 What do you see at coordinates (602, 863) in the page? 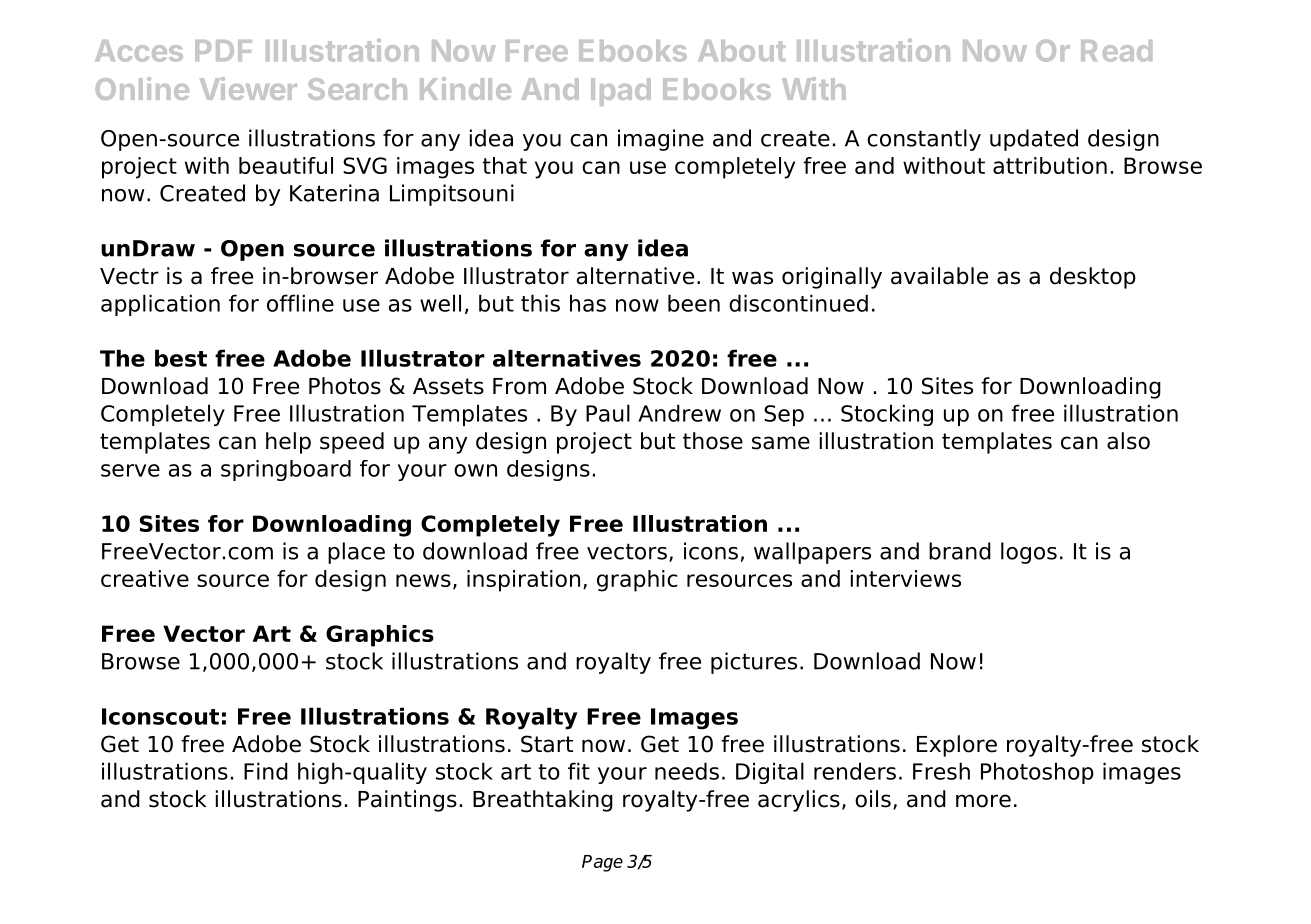
I see `Page` at bounding box center [602, 863].
